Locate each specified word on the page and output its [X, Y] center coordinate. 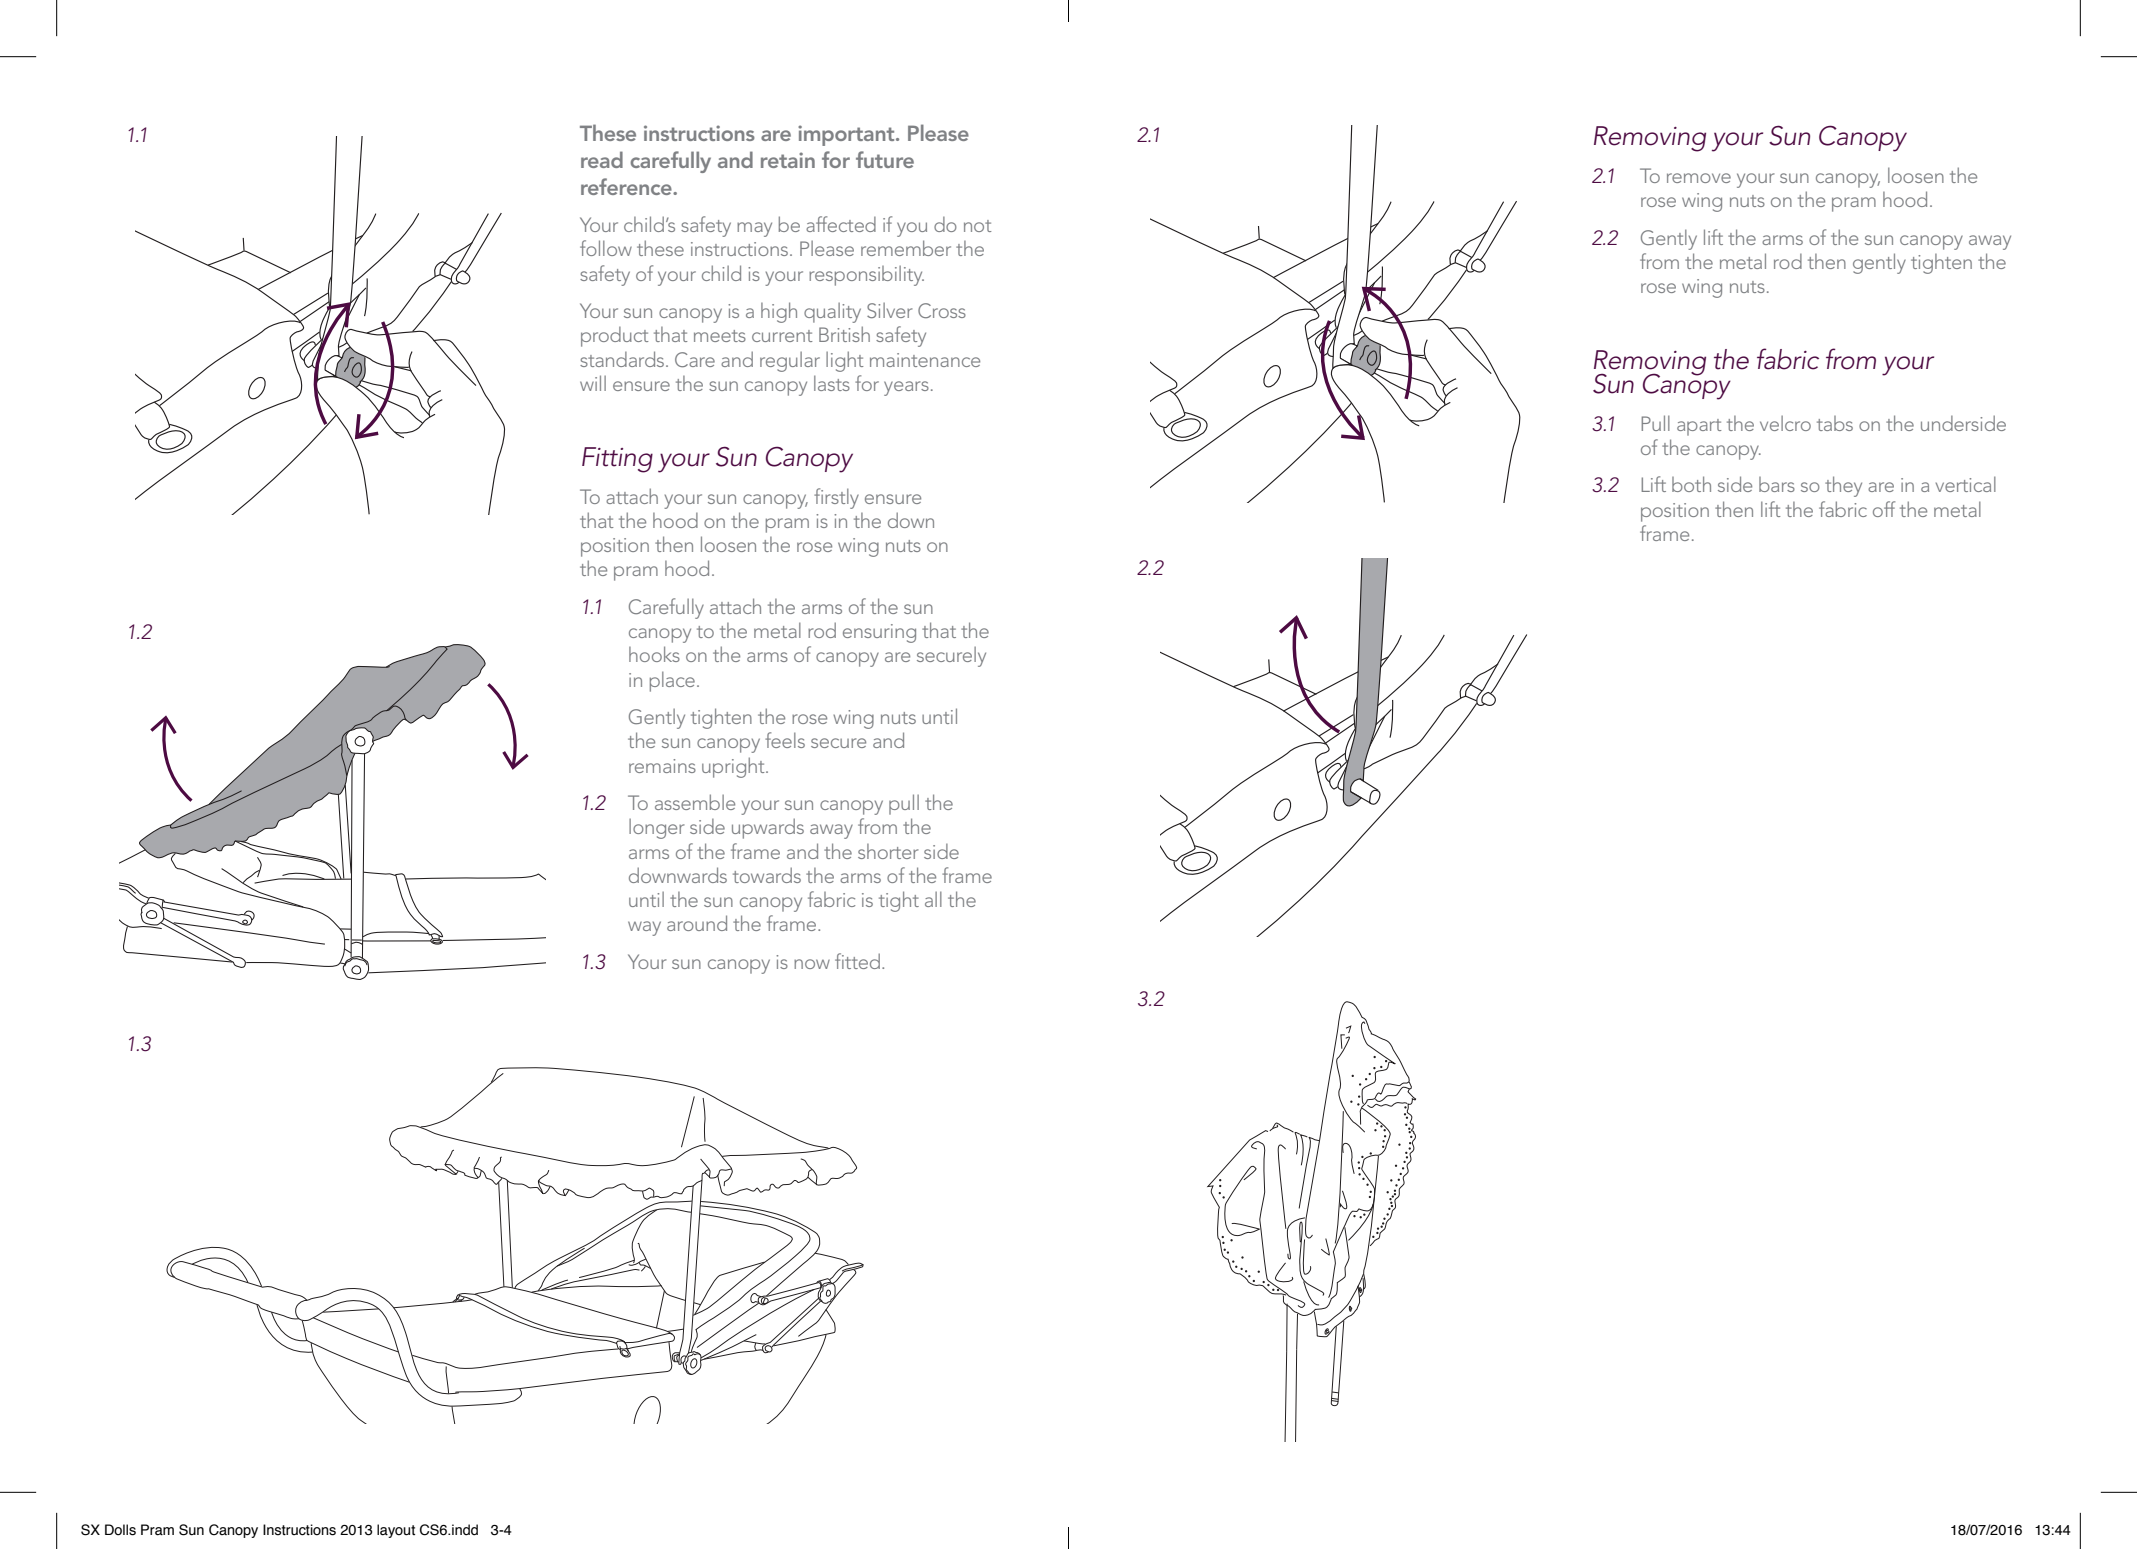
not [977, 226]
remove [1699, 178]
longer [657, 829]
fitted [857, 961]
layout [396, 1531]
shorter [888, 851]
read [602, 159]
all [933, 899]
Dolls [120, 1530]
